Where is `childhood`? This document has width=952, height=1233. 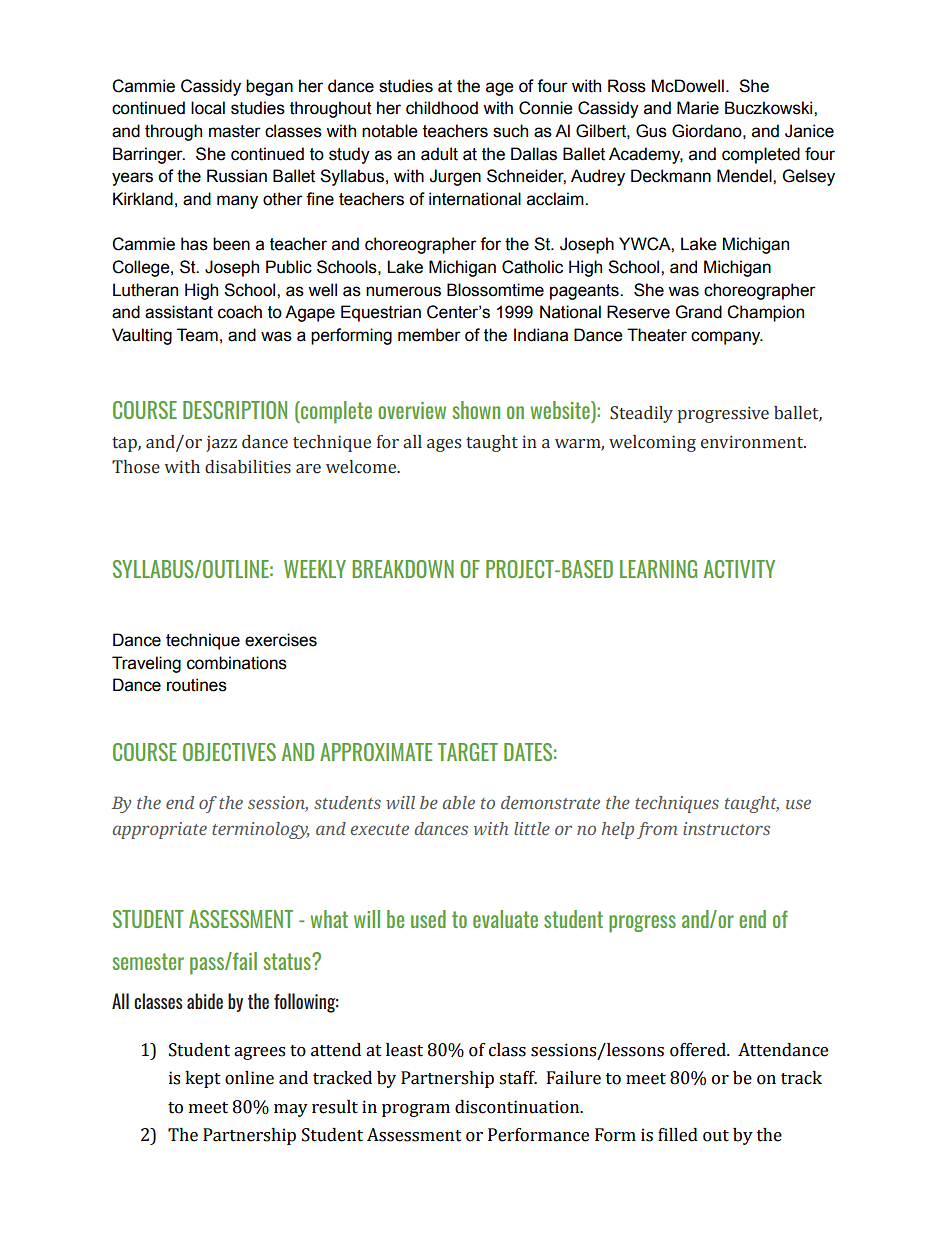 childhood is located at coordinates (442, 108).
